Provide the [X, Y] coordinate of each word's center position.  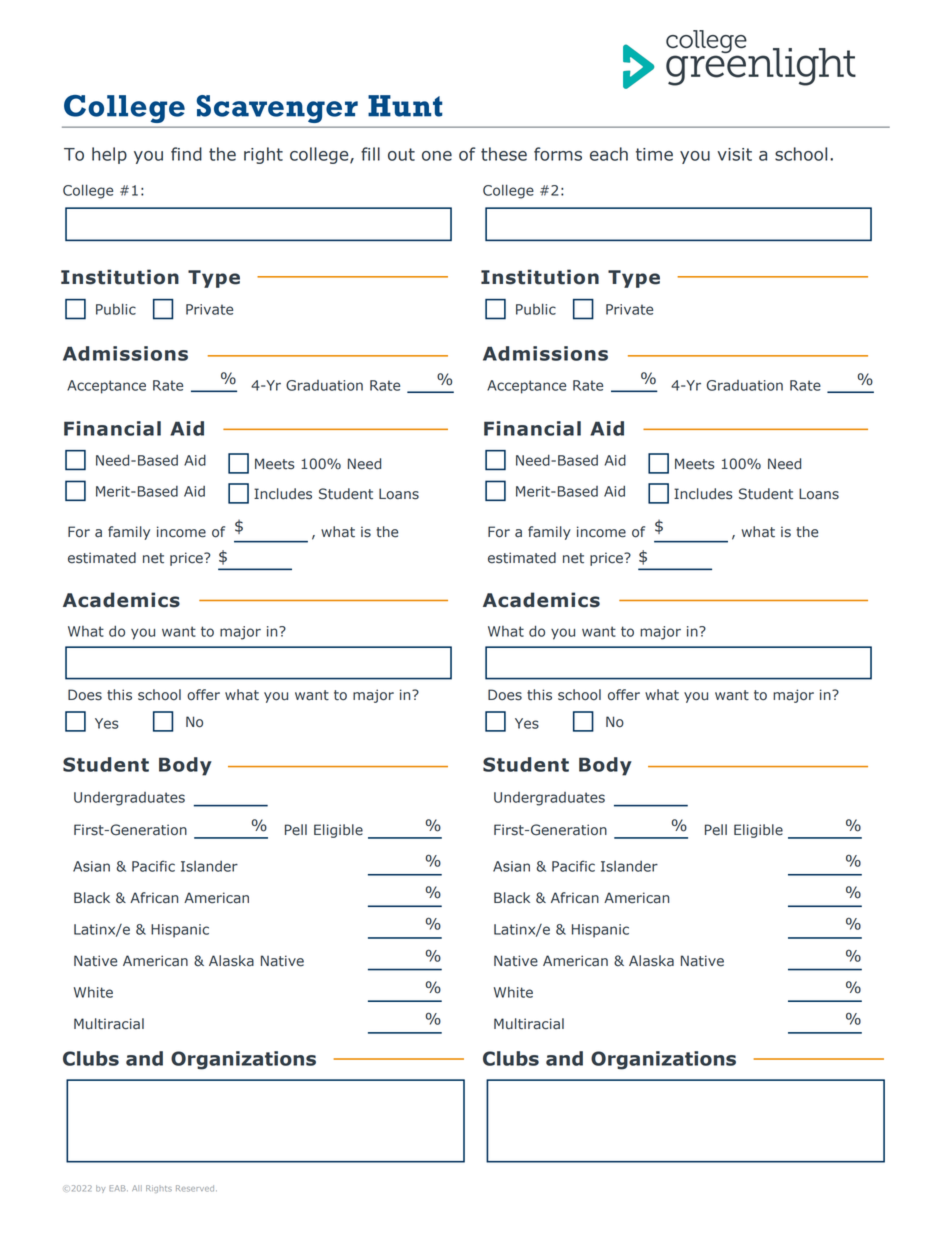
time [654, 154]
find [186, 154]
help [109, 155]
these [504, 154]
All [137, 1188]
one [437, 156]
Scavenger [277, 109]
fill [370, 154]
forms [558, 154]
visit [734, 154]
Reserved [196, 1188]
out [401, 154]
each [609, 154]
